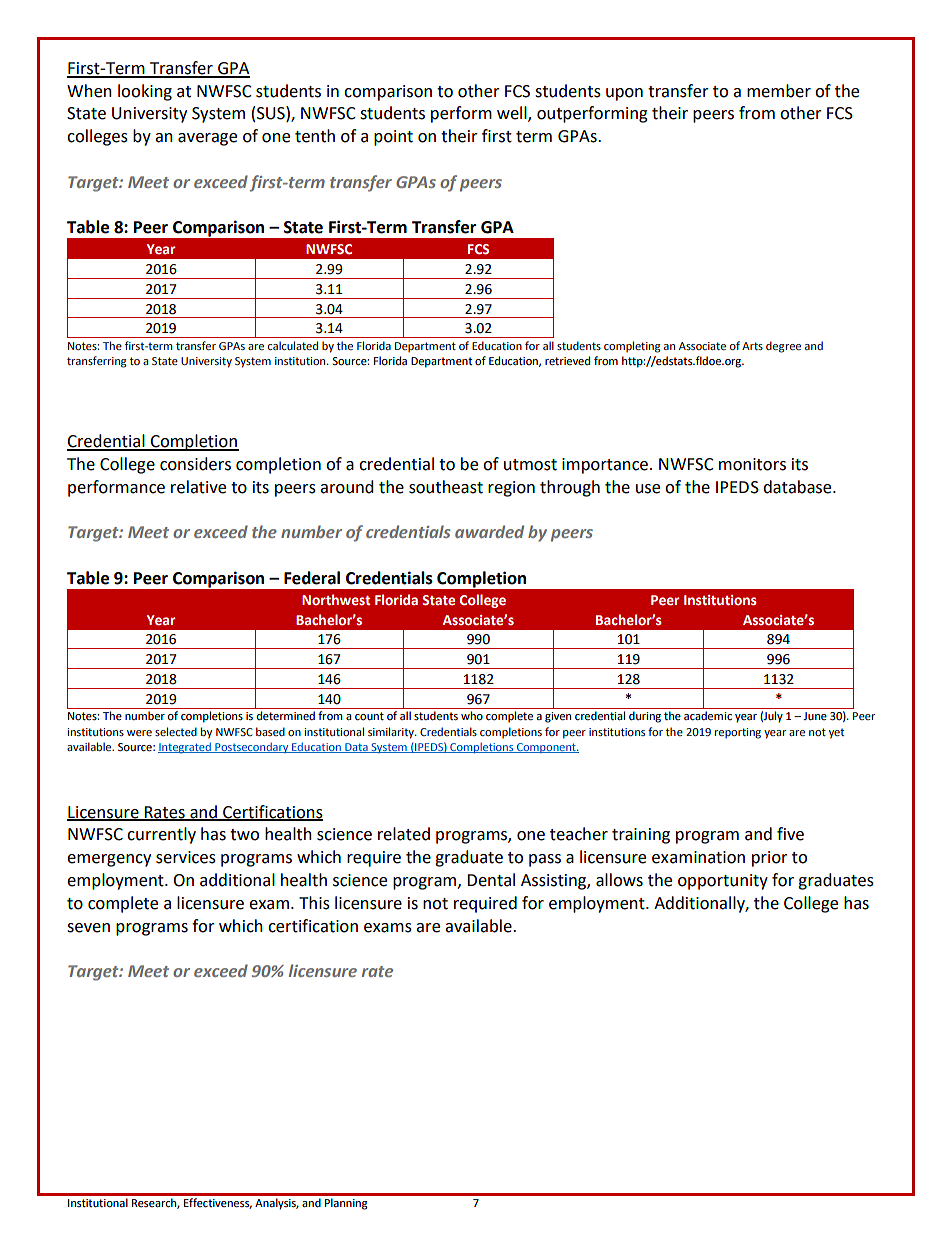 This screenshot has width=952, height=1233. I want to click on well, so click(513, 114).
